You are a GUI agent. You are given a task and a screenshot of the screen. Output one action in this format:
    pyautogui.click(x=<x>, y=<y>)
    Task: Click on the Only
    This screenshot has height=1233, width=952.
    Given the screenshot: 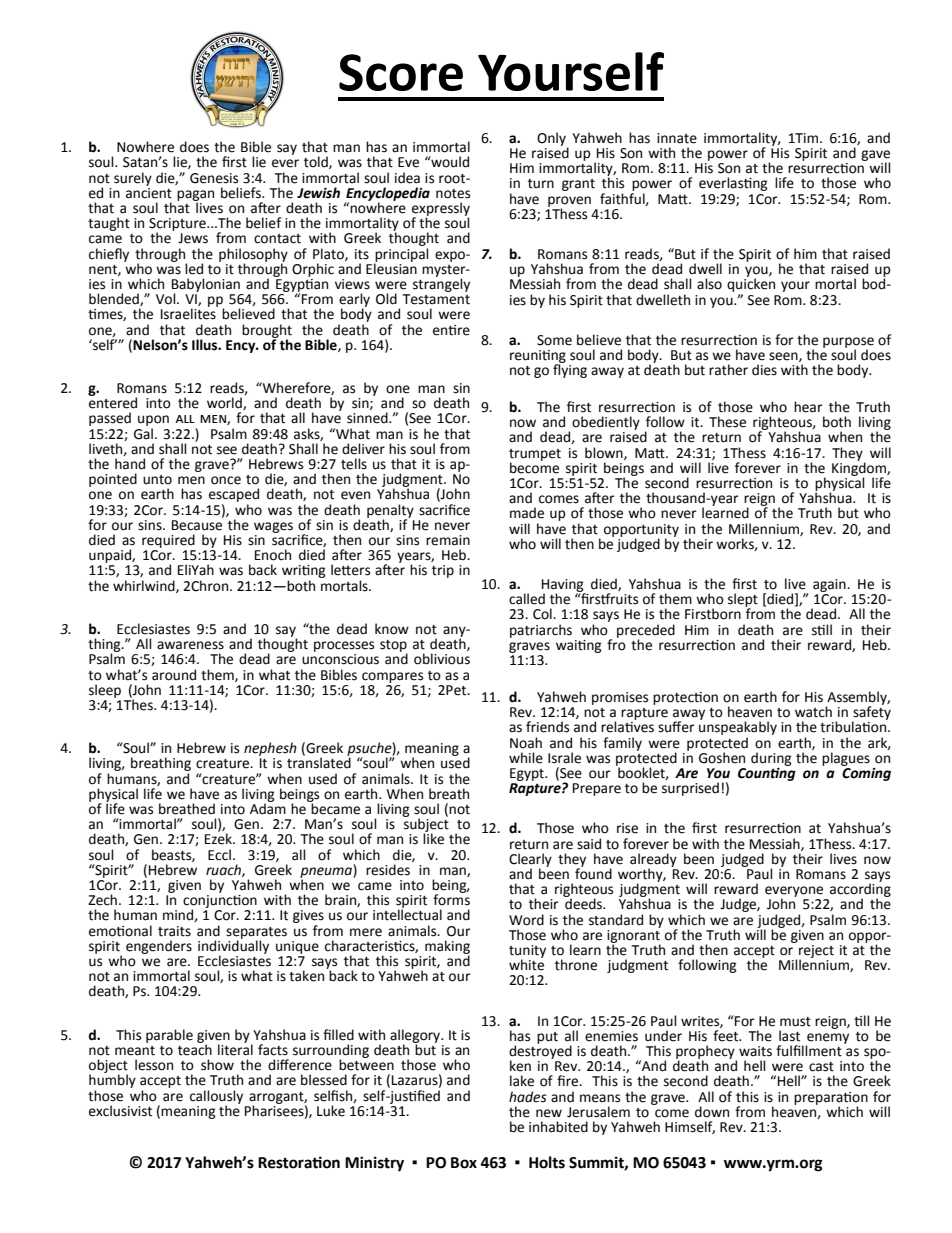 What is the action you would take?
    pyautogui.click(x=552, y=140)
